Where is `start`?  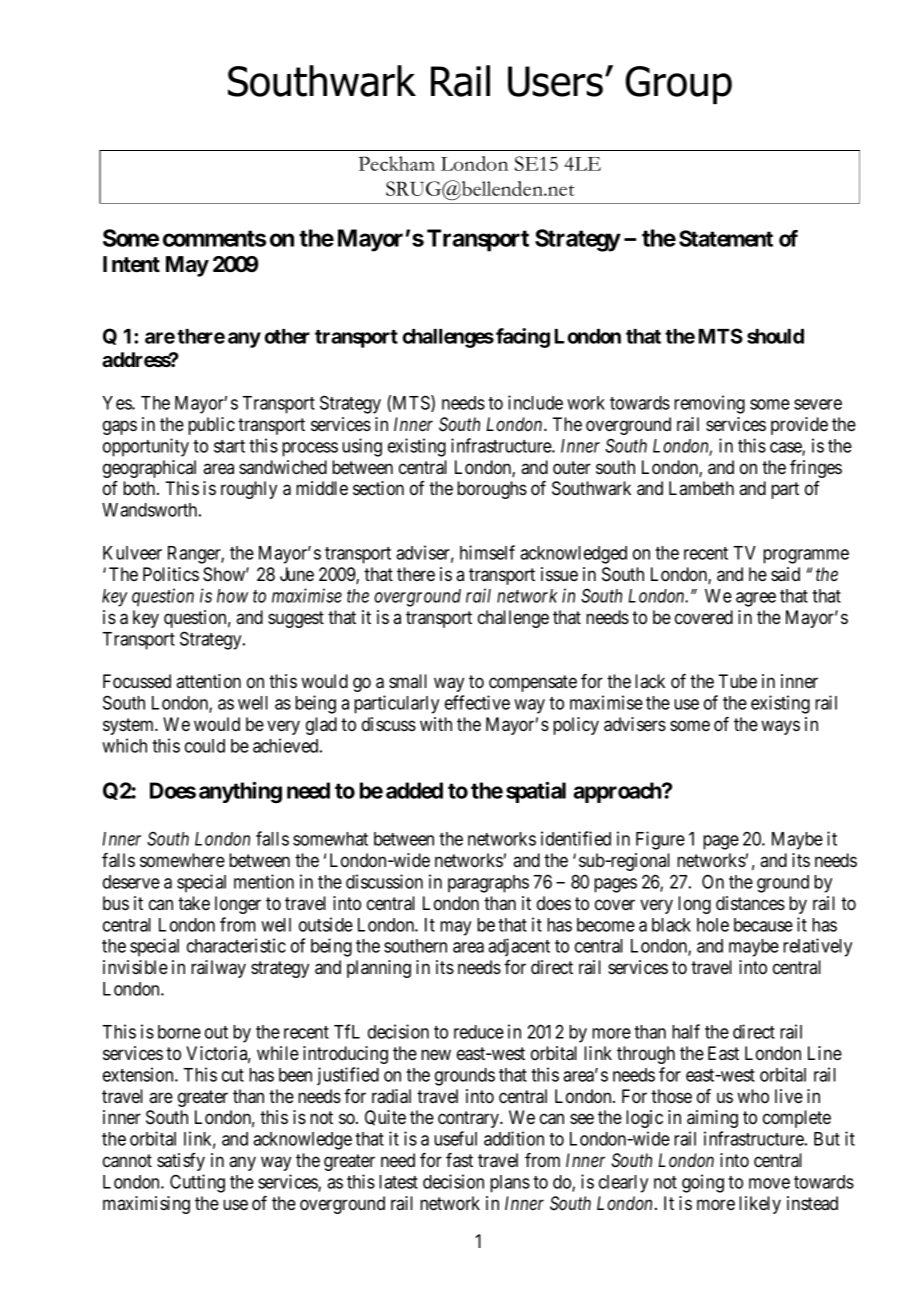
start is located at coordinates (229, 446).
